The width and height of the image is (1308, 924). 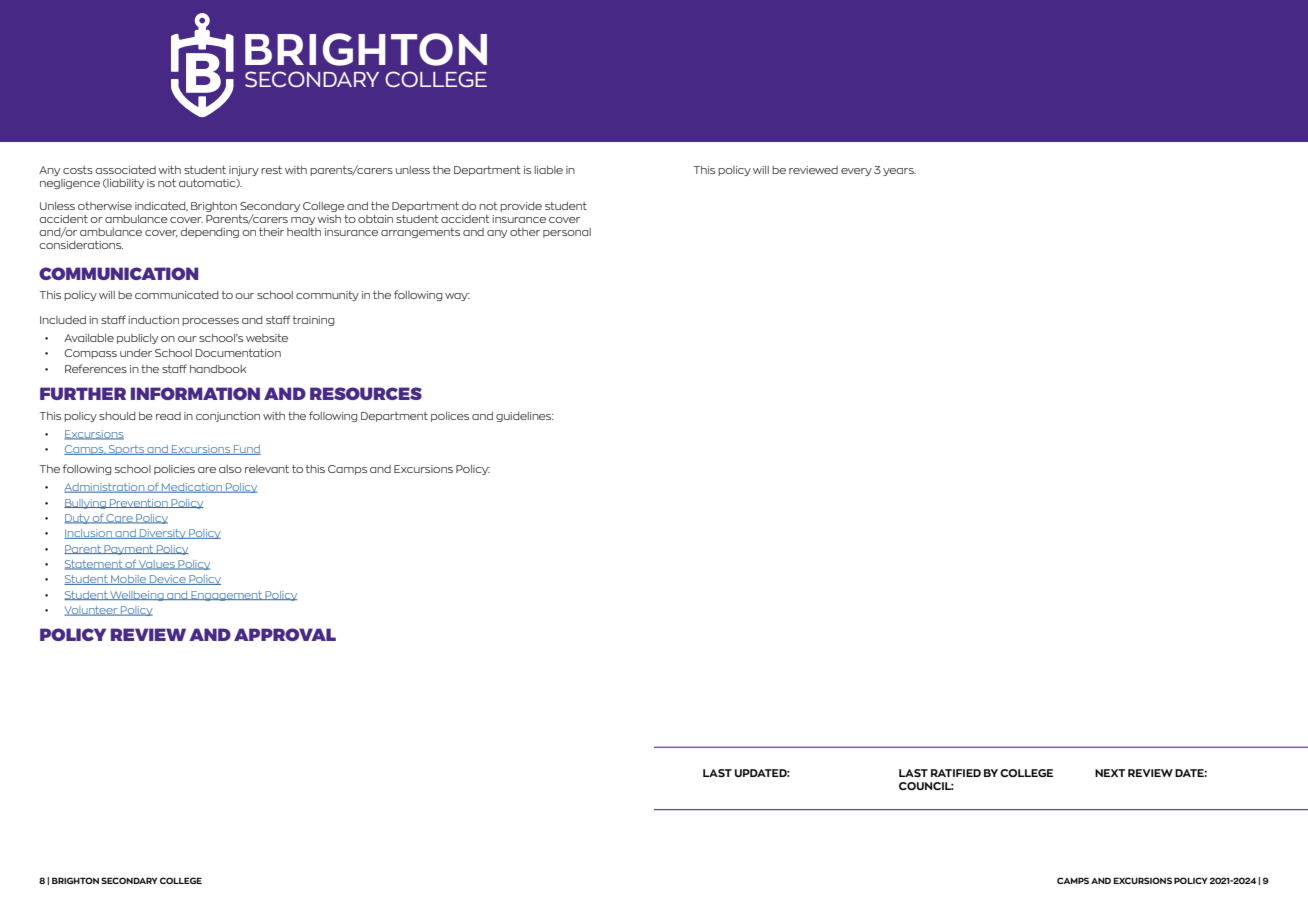 I want to click on COUNCIL, so click(x=926, y=786).
